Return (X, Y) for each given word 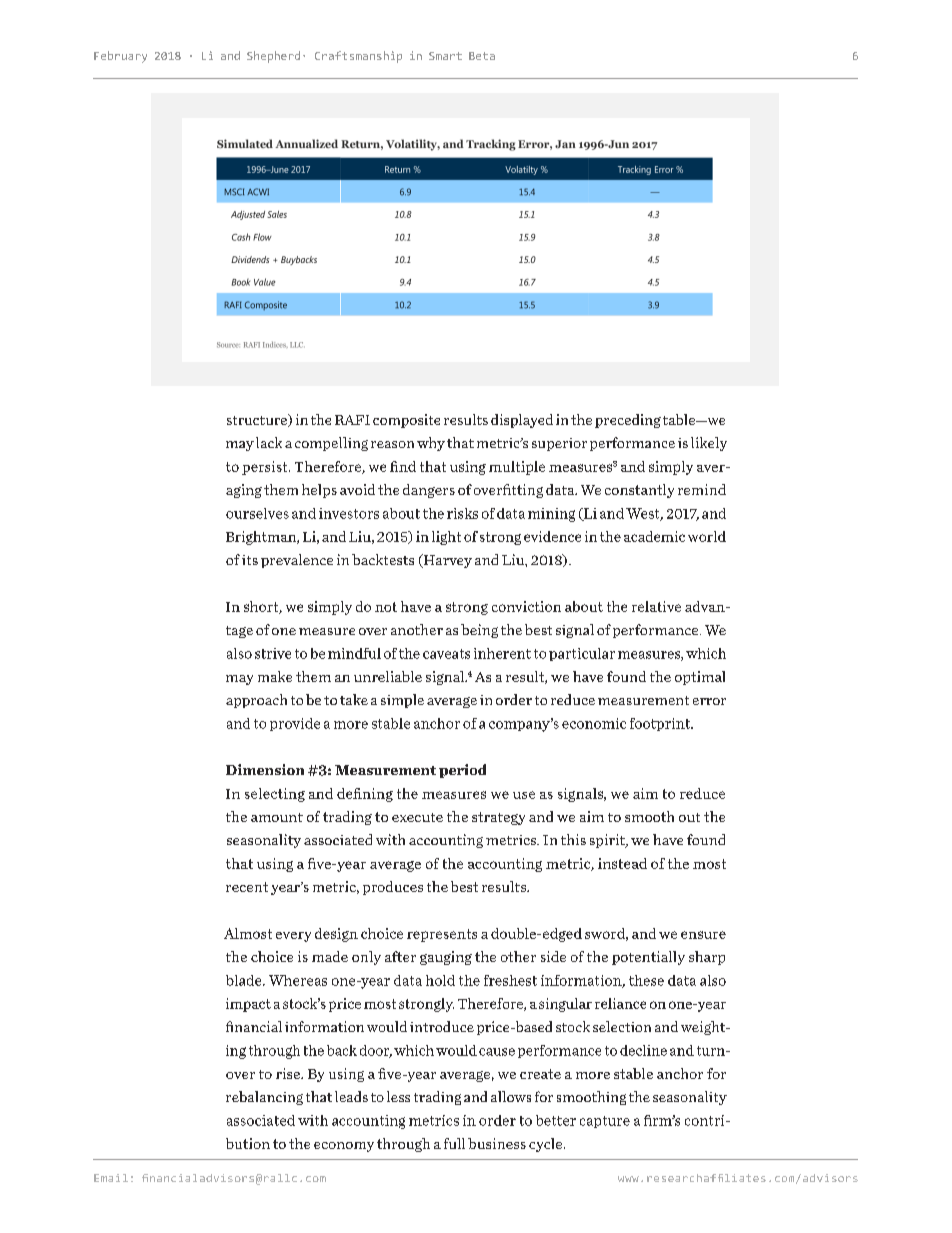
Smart (445, 56)
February (120, 57)
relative (656, 606)
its (250, 560)
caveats (446, 654)
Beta (482, 56)
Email (111, 1178)
